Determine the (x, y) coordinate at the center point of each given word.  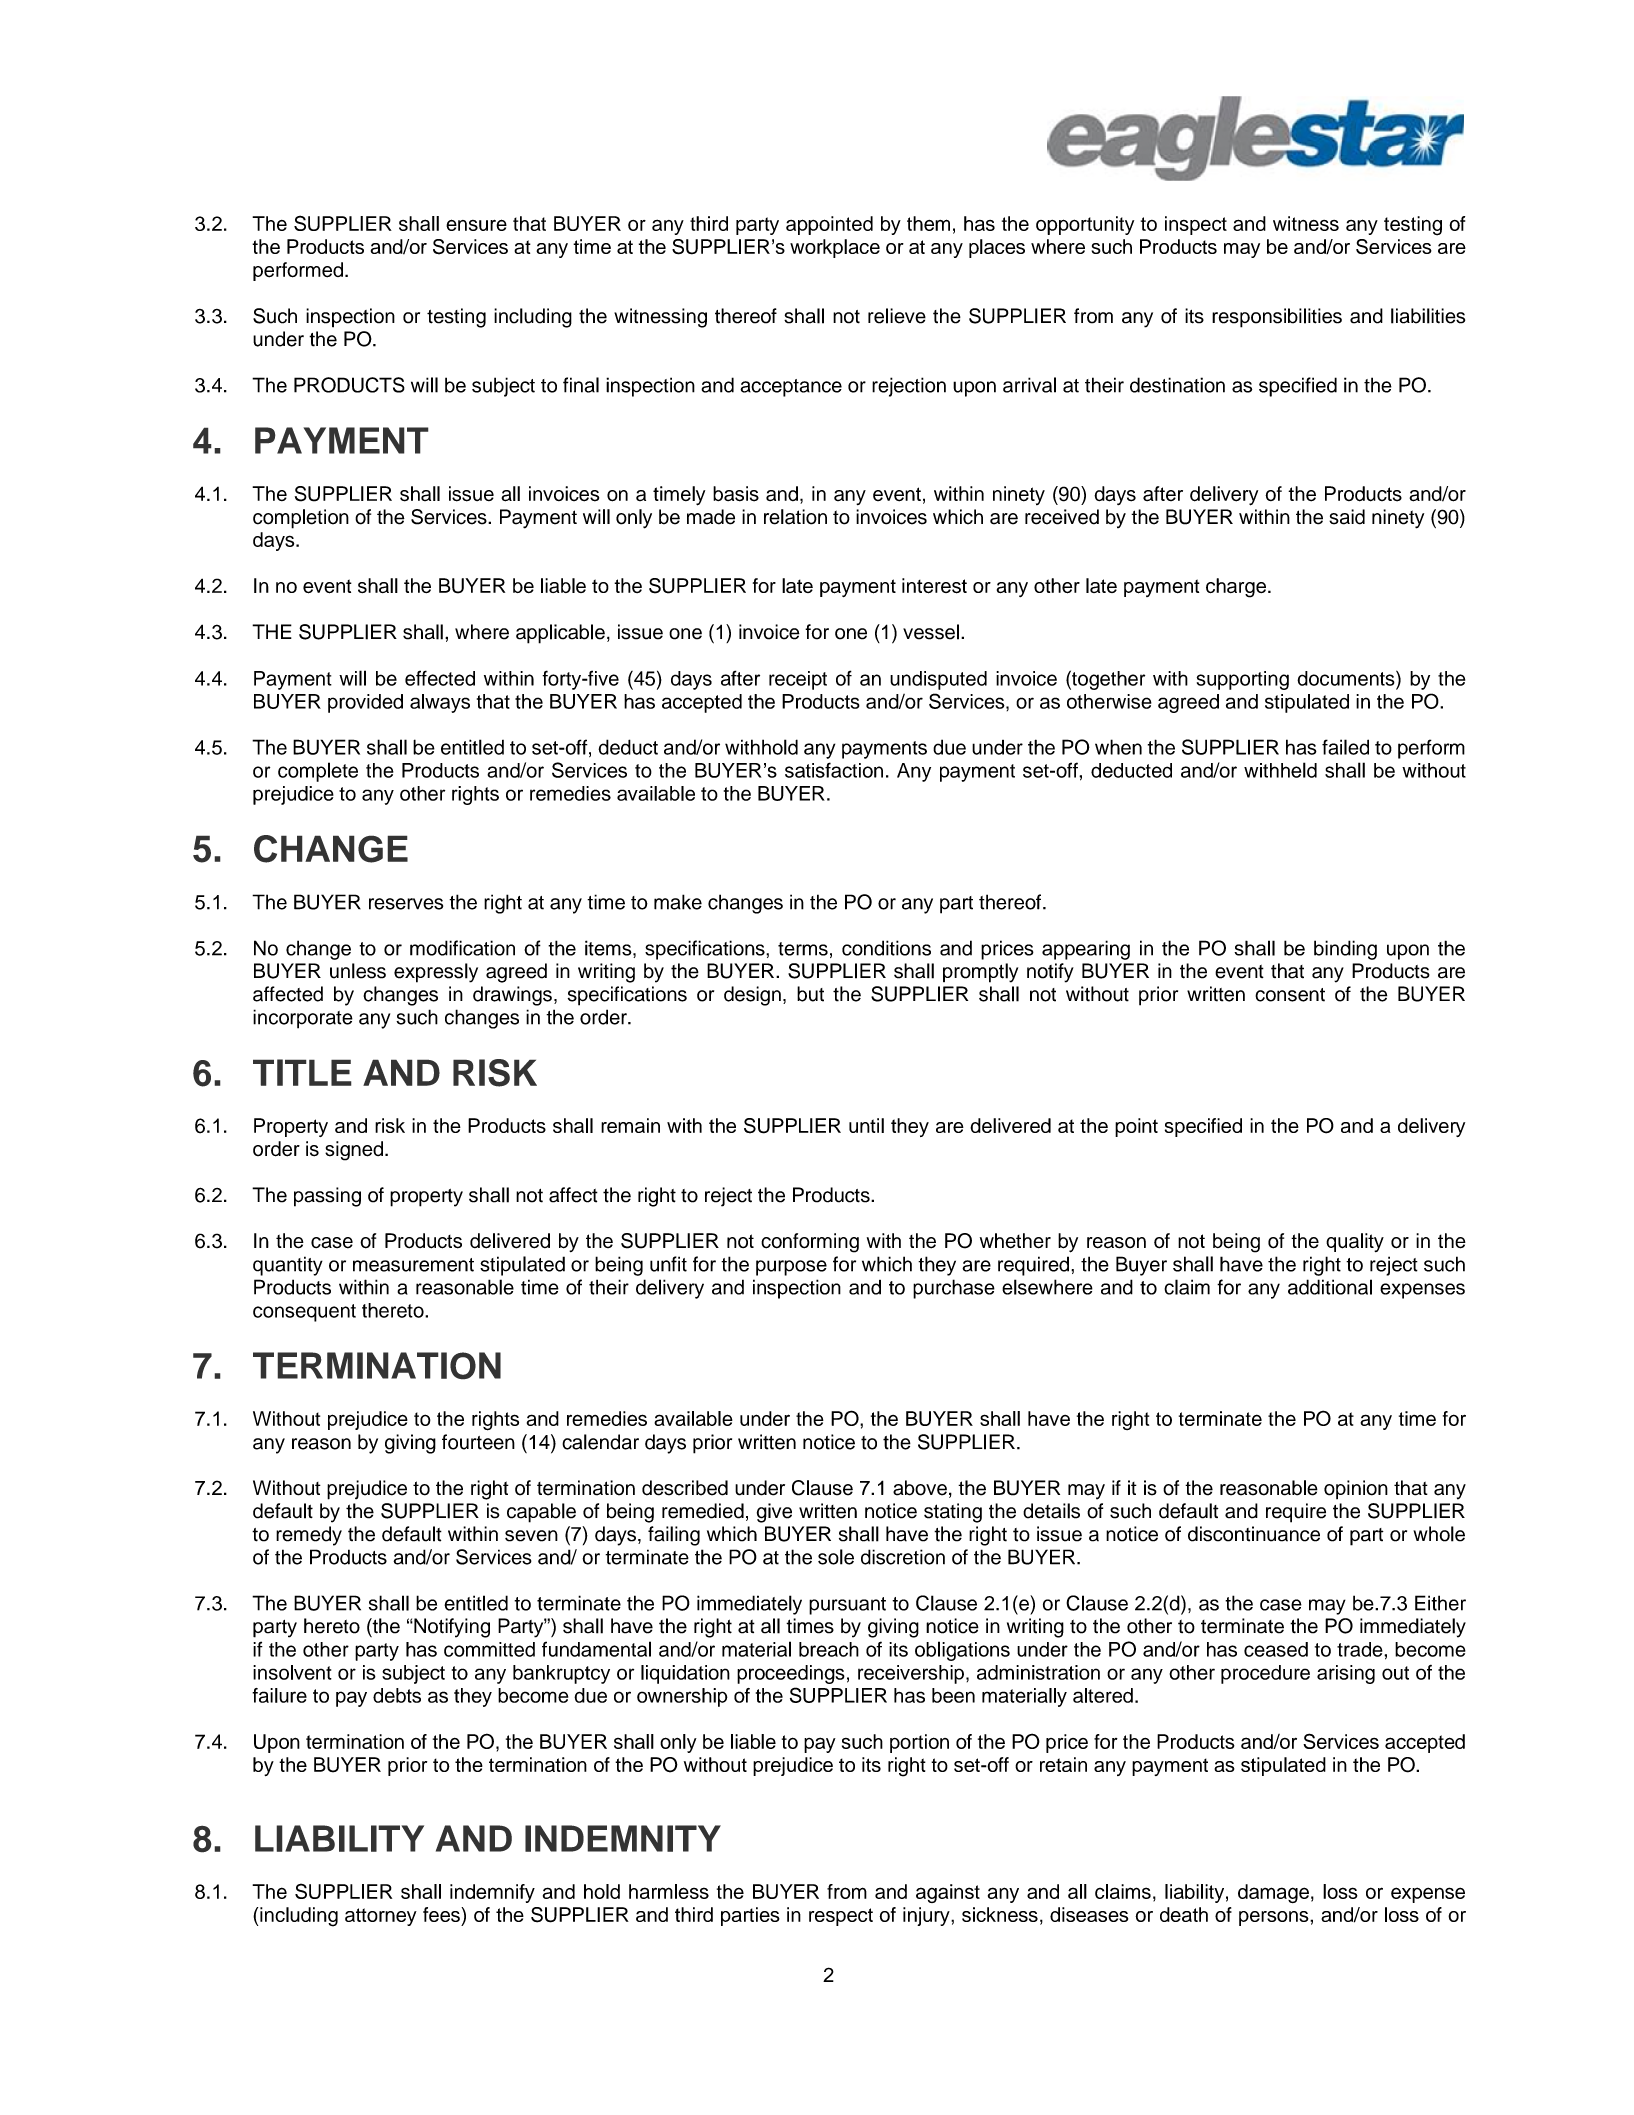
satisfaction (834, 770)
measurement (413, 1265)
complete (318, 772)
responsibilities (1277, 318)
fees (442, 1914)
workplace (835, 248)
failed (1345, 747)
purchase (954, 1289)
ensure (476, 225)
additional (1330, 1287)
